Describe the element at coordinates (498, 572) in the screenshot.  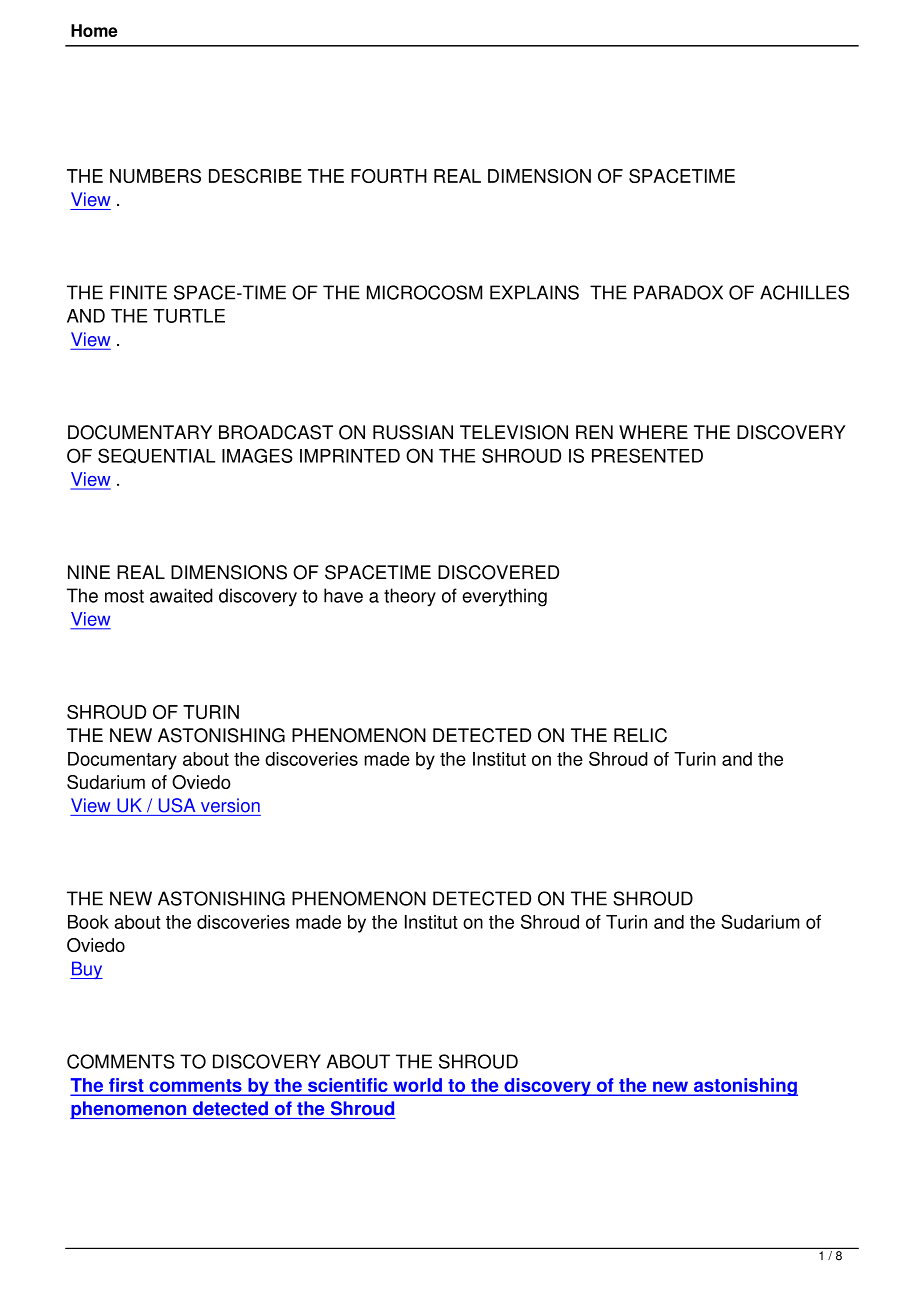
I see `DISCOVERED` at that location.
